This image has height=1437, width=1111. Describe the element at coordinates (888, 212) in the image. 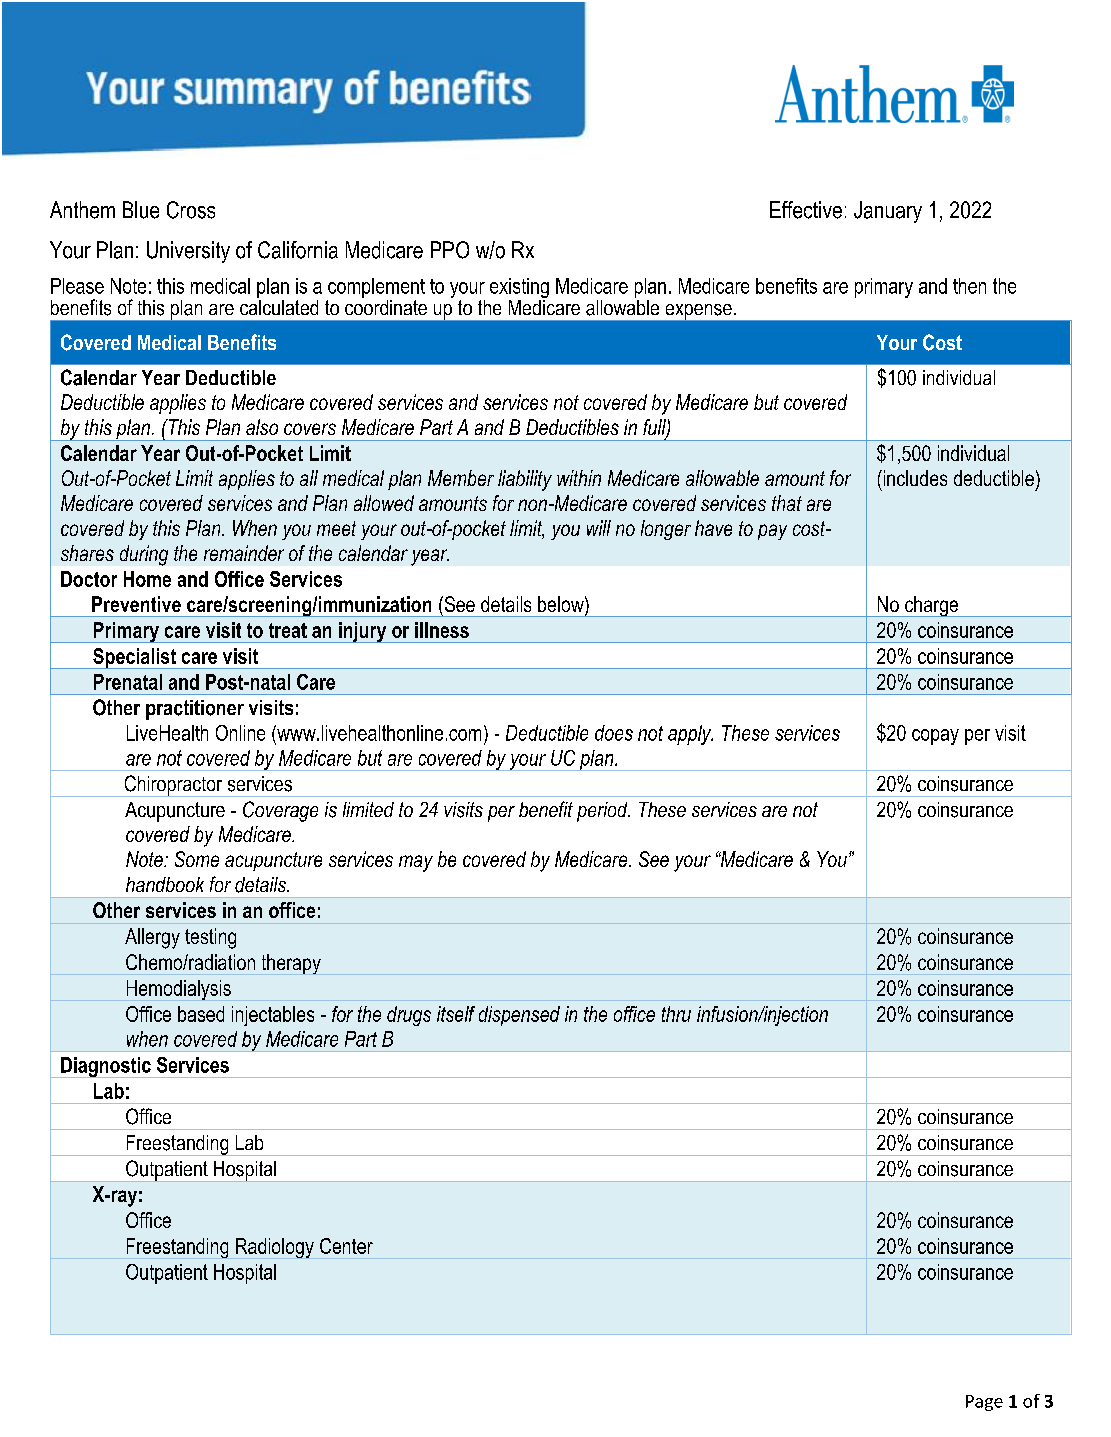

I see `January` at that location.
